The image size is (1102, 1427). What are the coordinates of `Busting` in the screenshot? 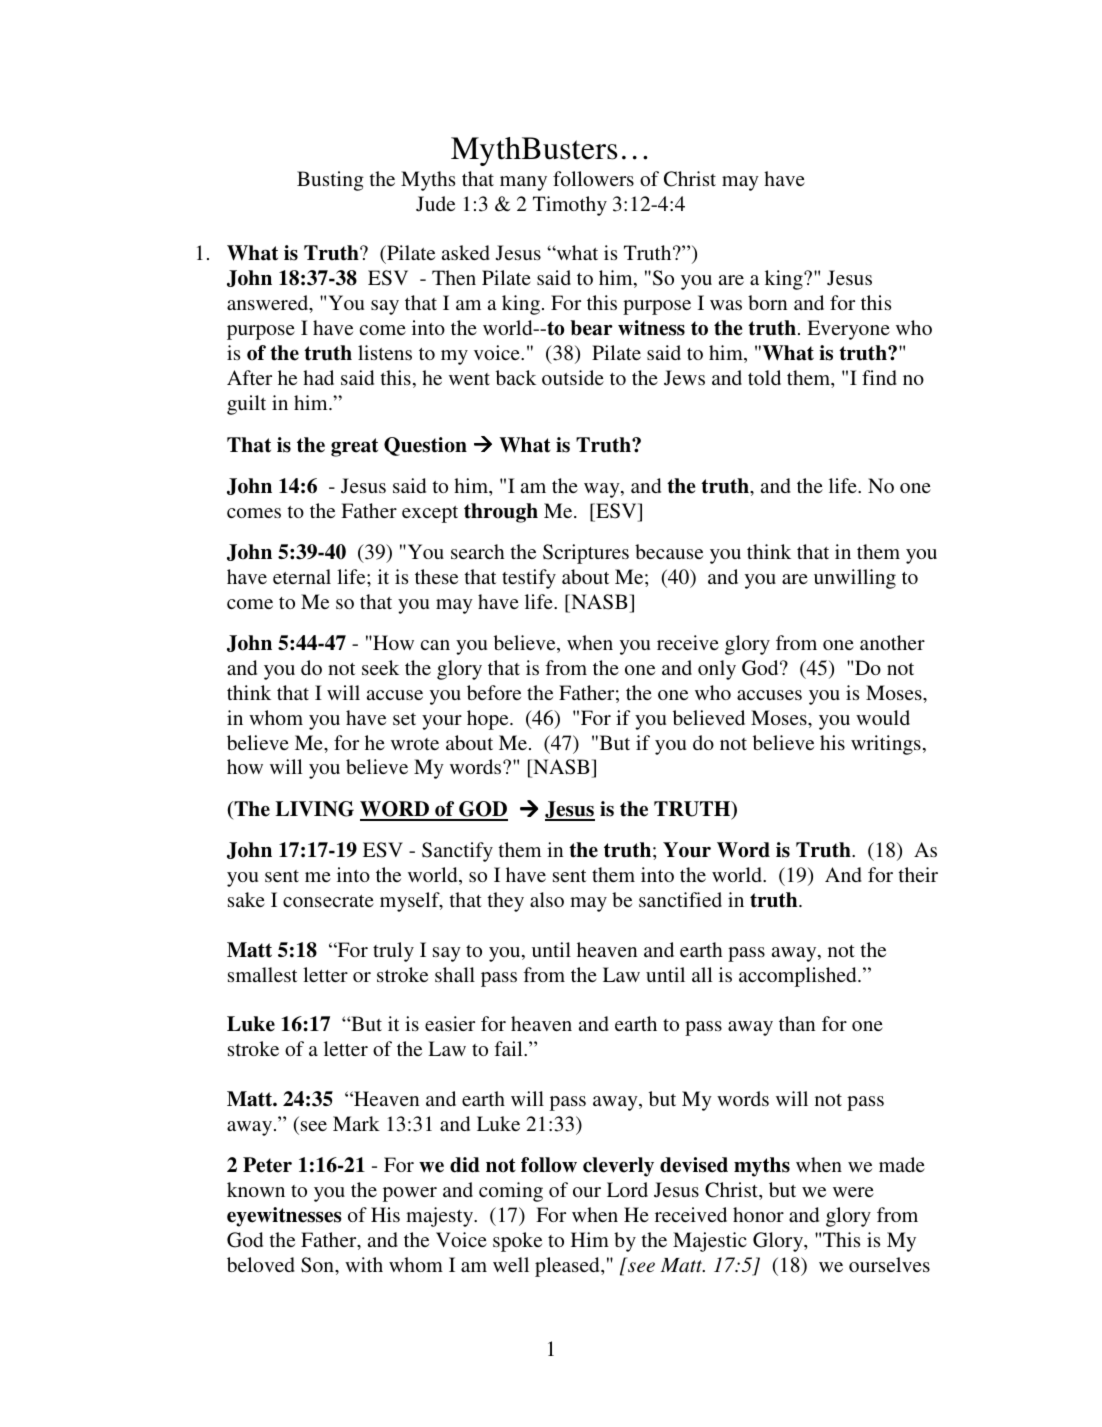 It's located at (330, 181).
